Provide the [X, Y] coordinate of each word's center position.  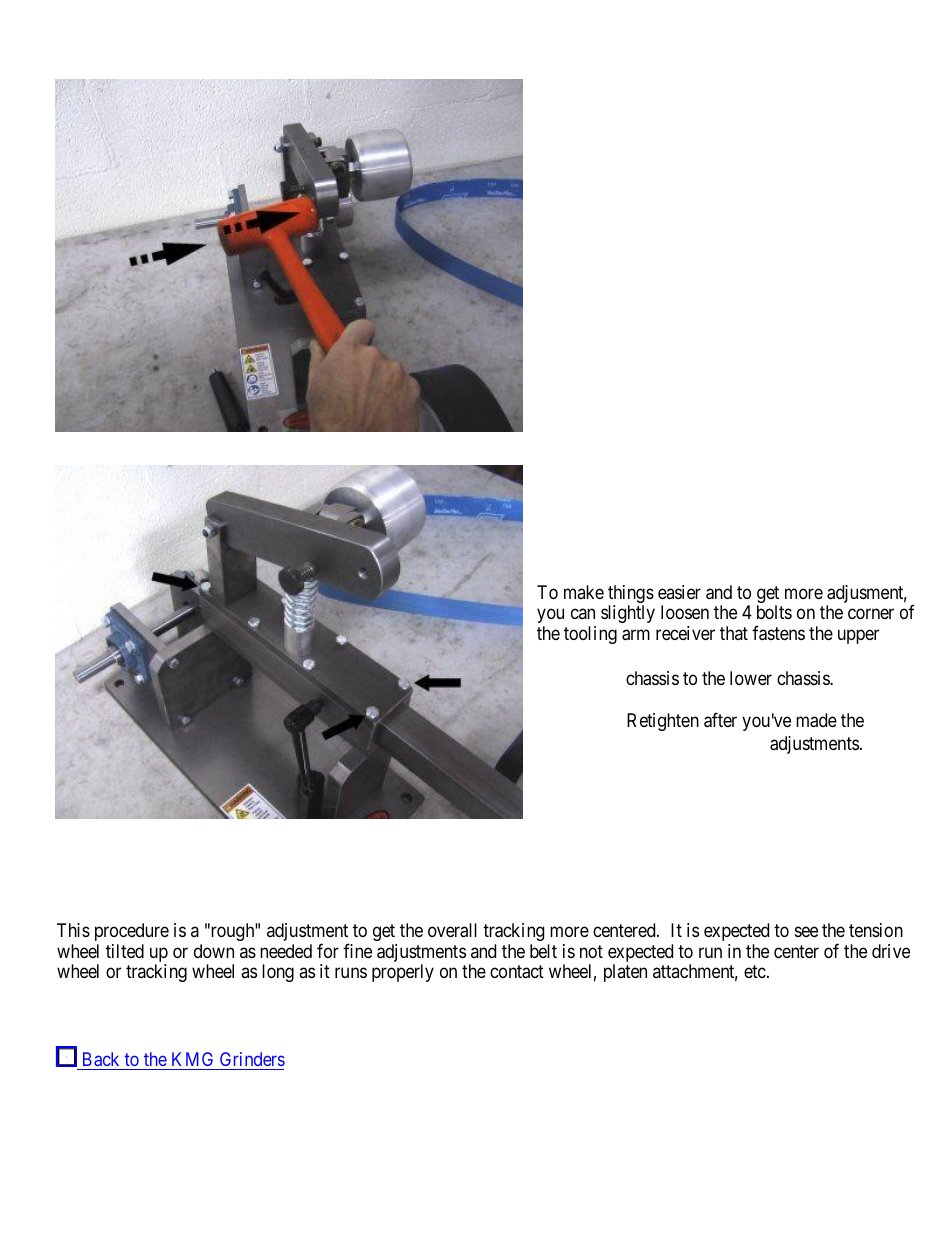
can [583, 614]
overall [452, 930]
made [816, 720]
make [584, 592]
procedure [132, 932]
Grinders [252, 1059]
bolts [774, 612]
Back [101, 1059]
